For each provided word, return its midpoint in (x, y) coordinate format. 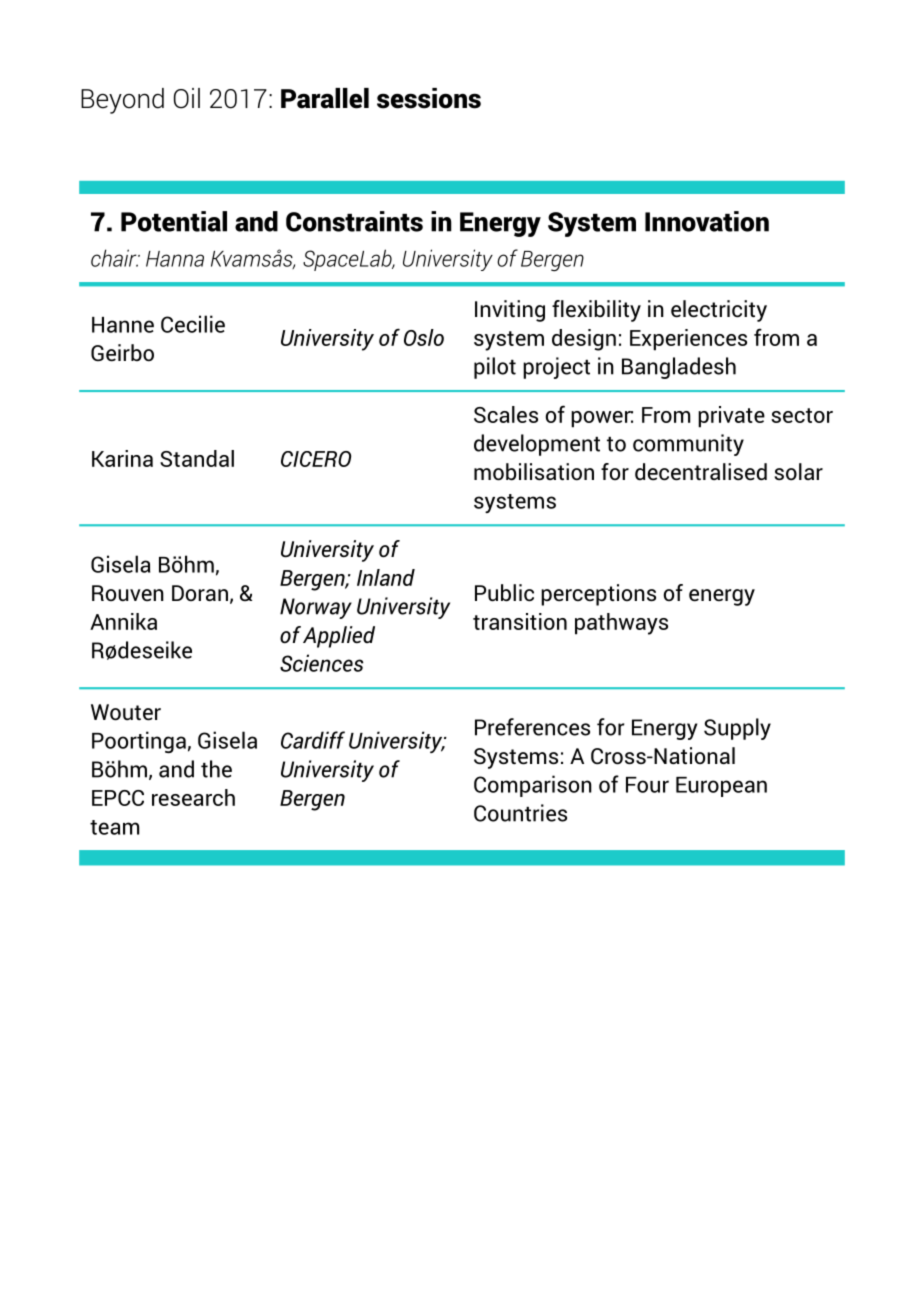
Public (504, 593)
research (193, 797)
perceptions (598, 595)
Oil (187, 98)
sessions (429, 98)
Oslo (424, 337)
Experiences (688, 340)
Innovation (707, 221)
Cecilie (193, 324)
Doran (200, 593)
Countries (520, 813)
